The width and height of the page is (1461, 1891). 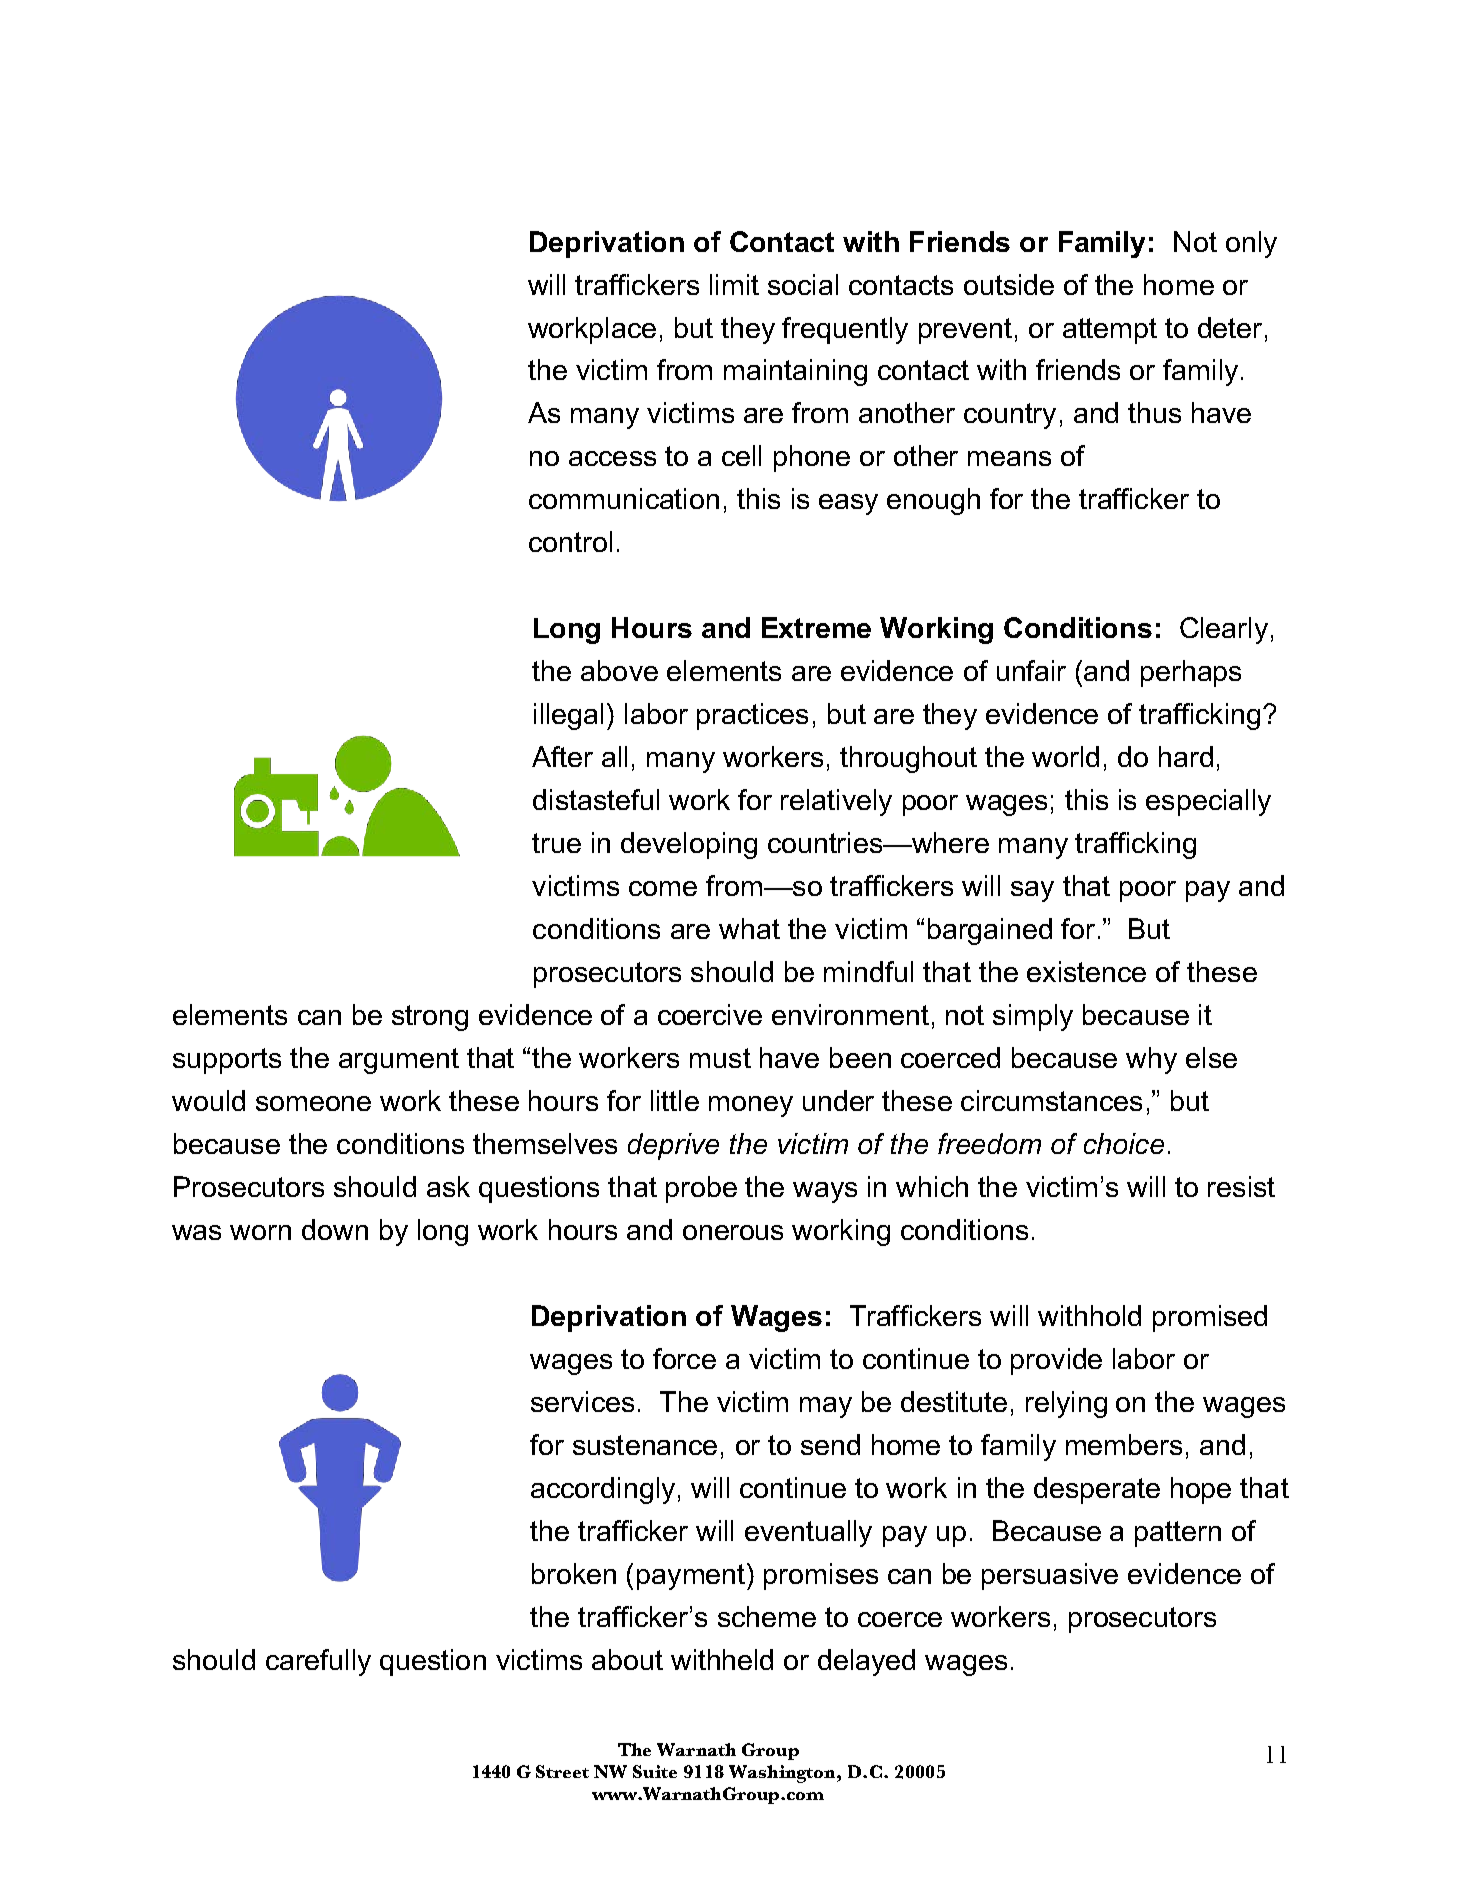 What do you see at coordinates (612, 458) in the page?
I see `access` at bounding box center [612, 458].
